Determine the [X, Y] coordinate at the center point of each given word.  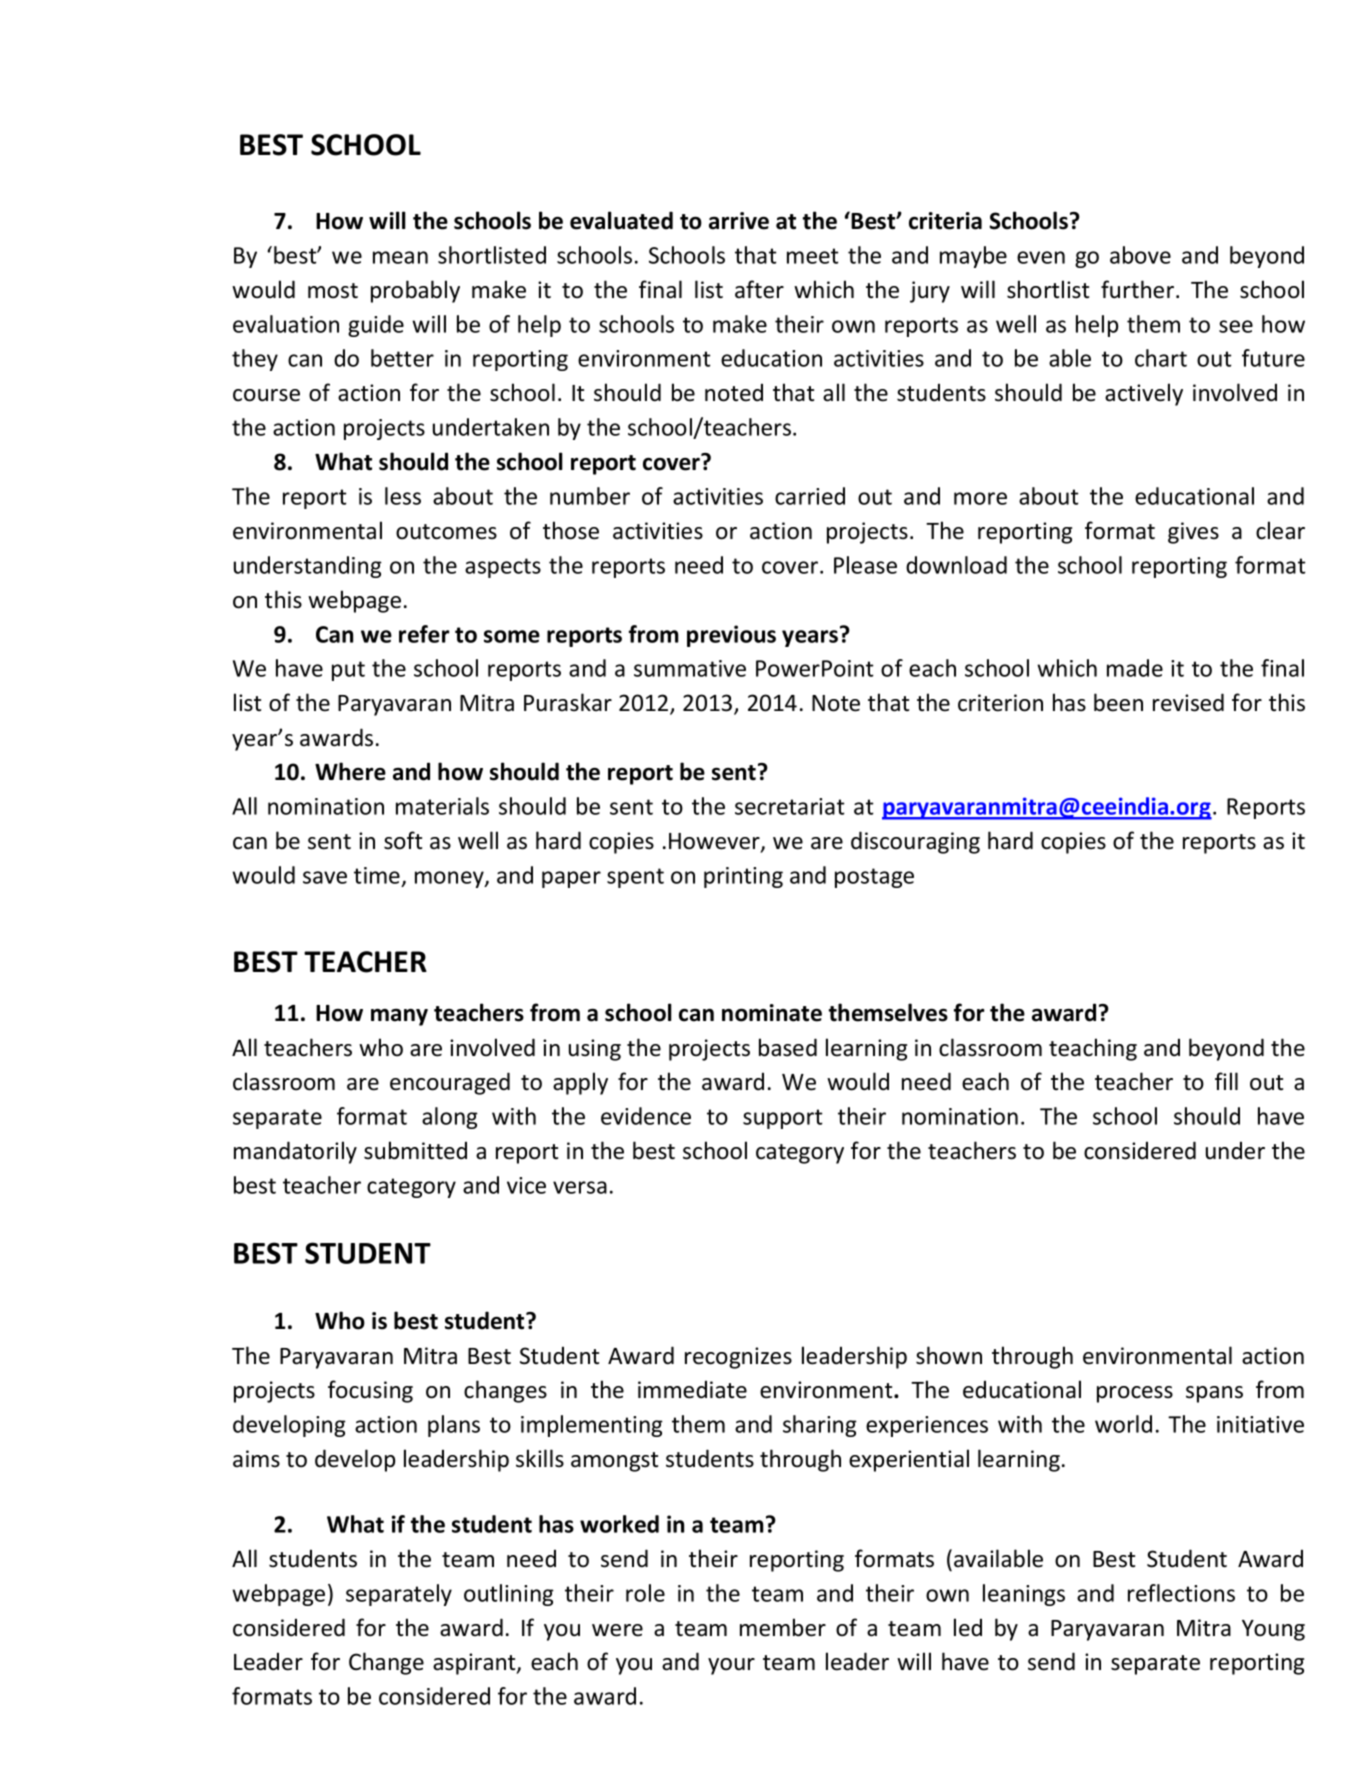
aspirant [475, 1664]
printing [743, 877]
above [1140, 255]
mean [400, 257]
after [759, 289]
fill [1226, 1081]
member [783, 1627]
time [377, 875]
